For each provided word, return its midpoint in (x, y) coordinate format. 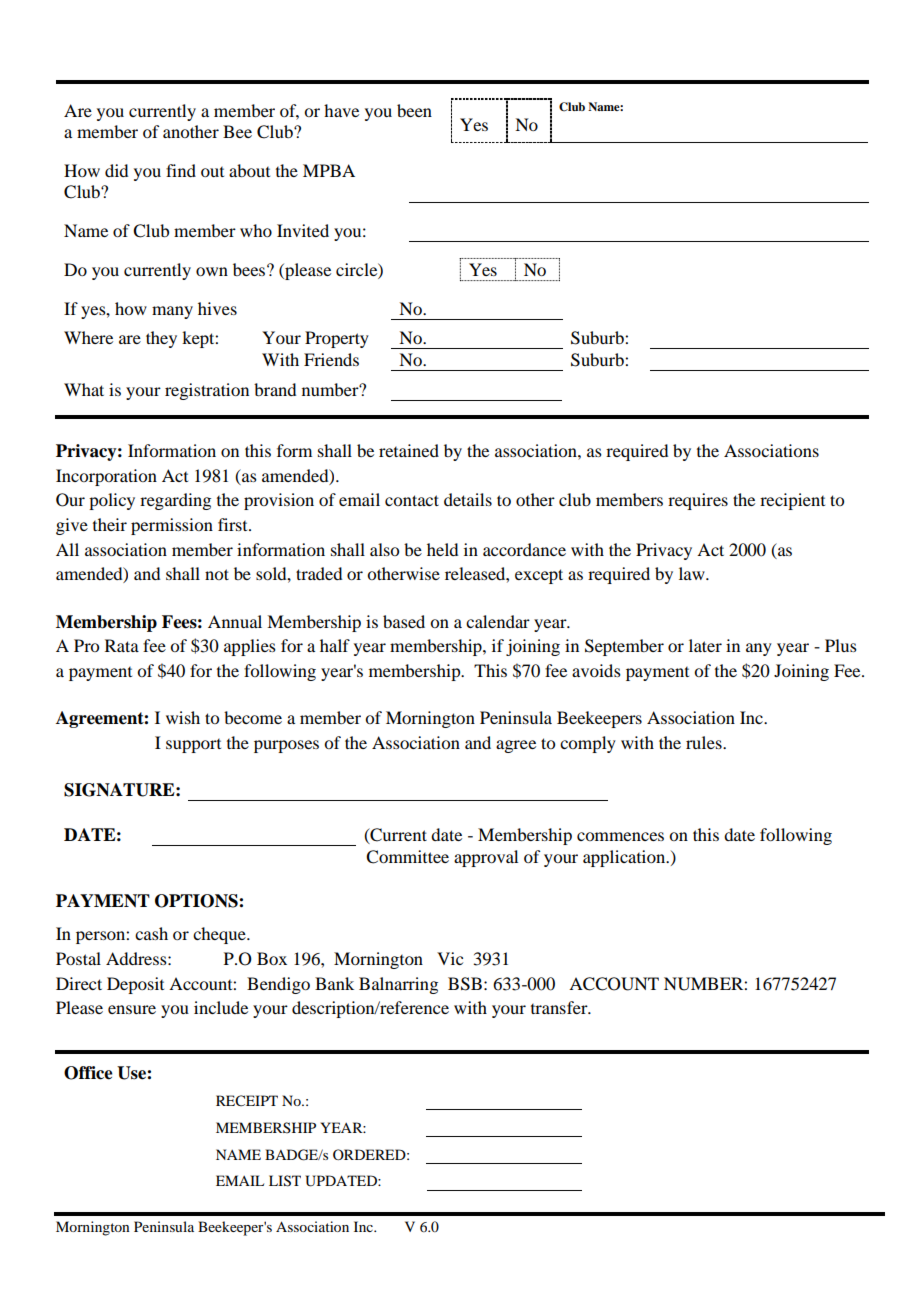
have (341, 110)
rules (705, 742)
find (181, 170)
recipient (792, 501)
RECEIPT (247, 1101)
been (414, 110)
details (468, 499)
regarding (175, 501)
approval (486, 858)
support (193, 746)
